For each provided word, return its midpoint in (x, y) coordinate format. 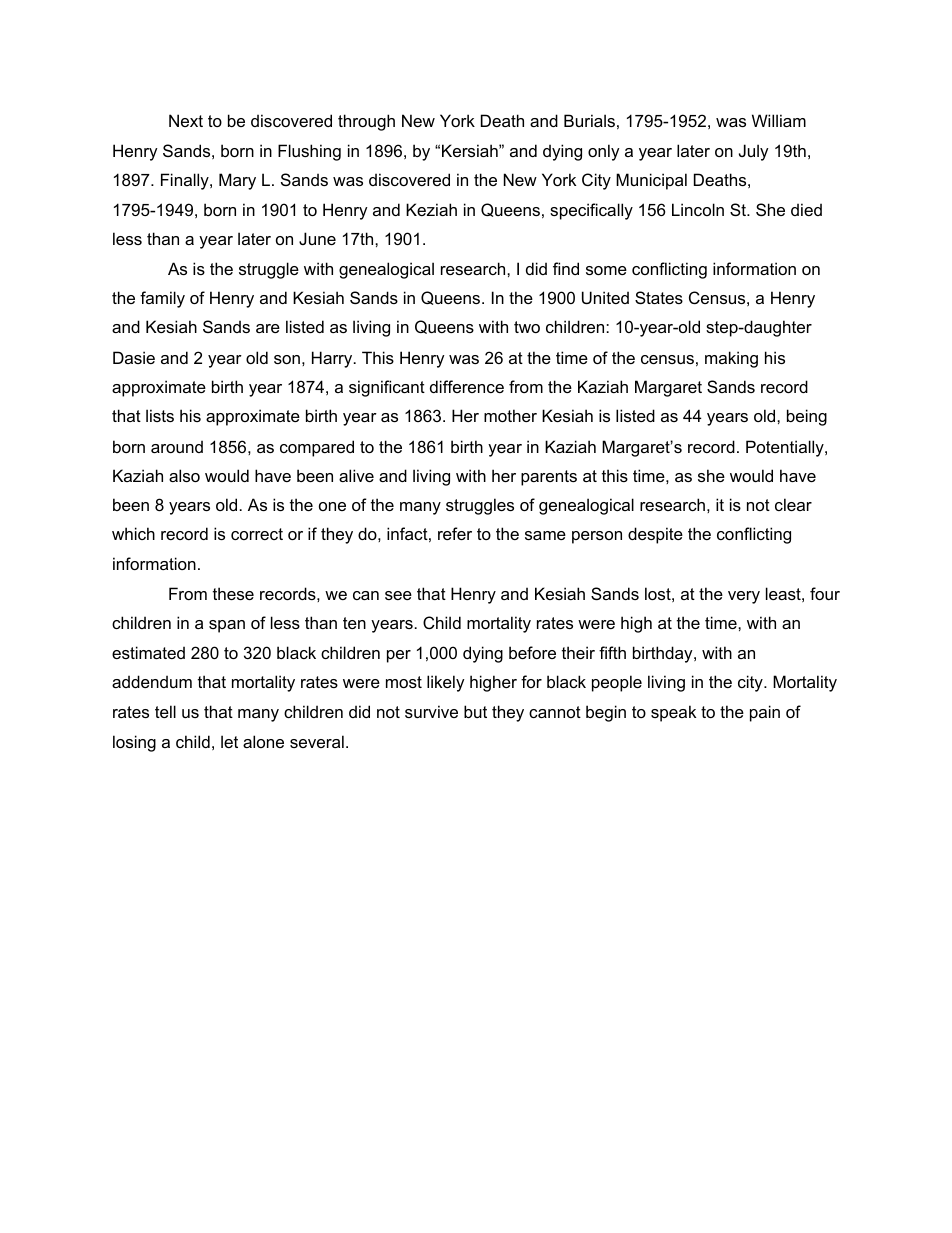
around (177, 446)
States (659, 297)
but (475, 711)
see (398, 595)
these (233, 593)
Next (186, 120)
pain (765, 713)
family (162, 299)
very (744, 597)
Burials (589, 120)
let (229, 741)
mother (510, 415)
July (754, 152)
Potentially (786, 448)
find (566, 268)
